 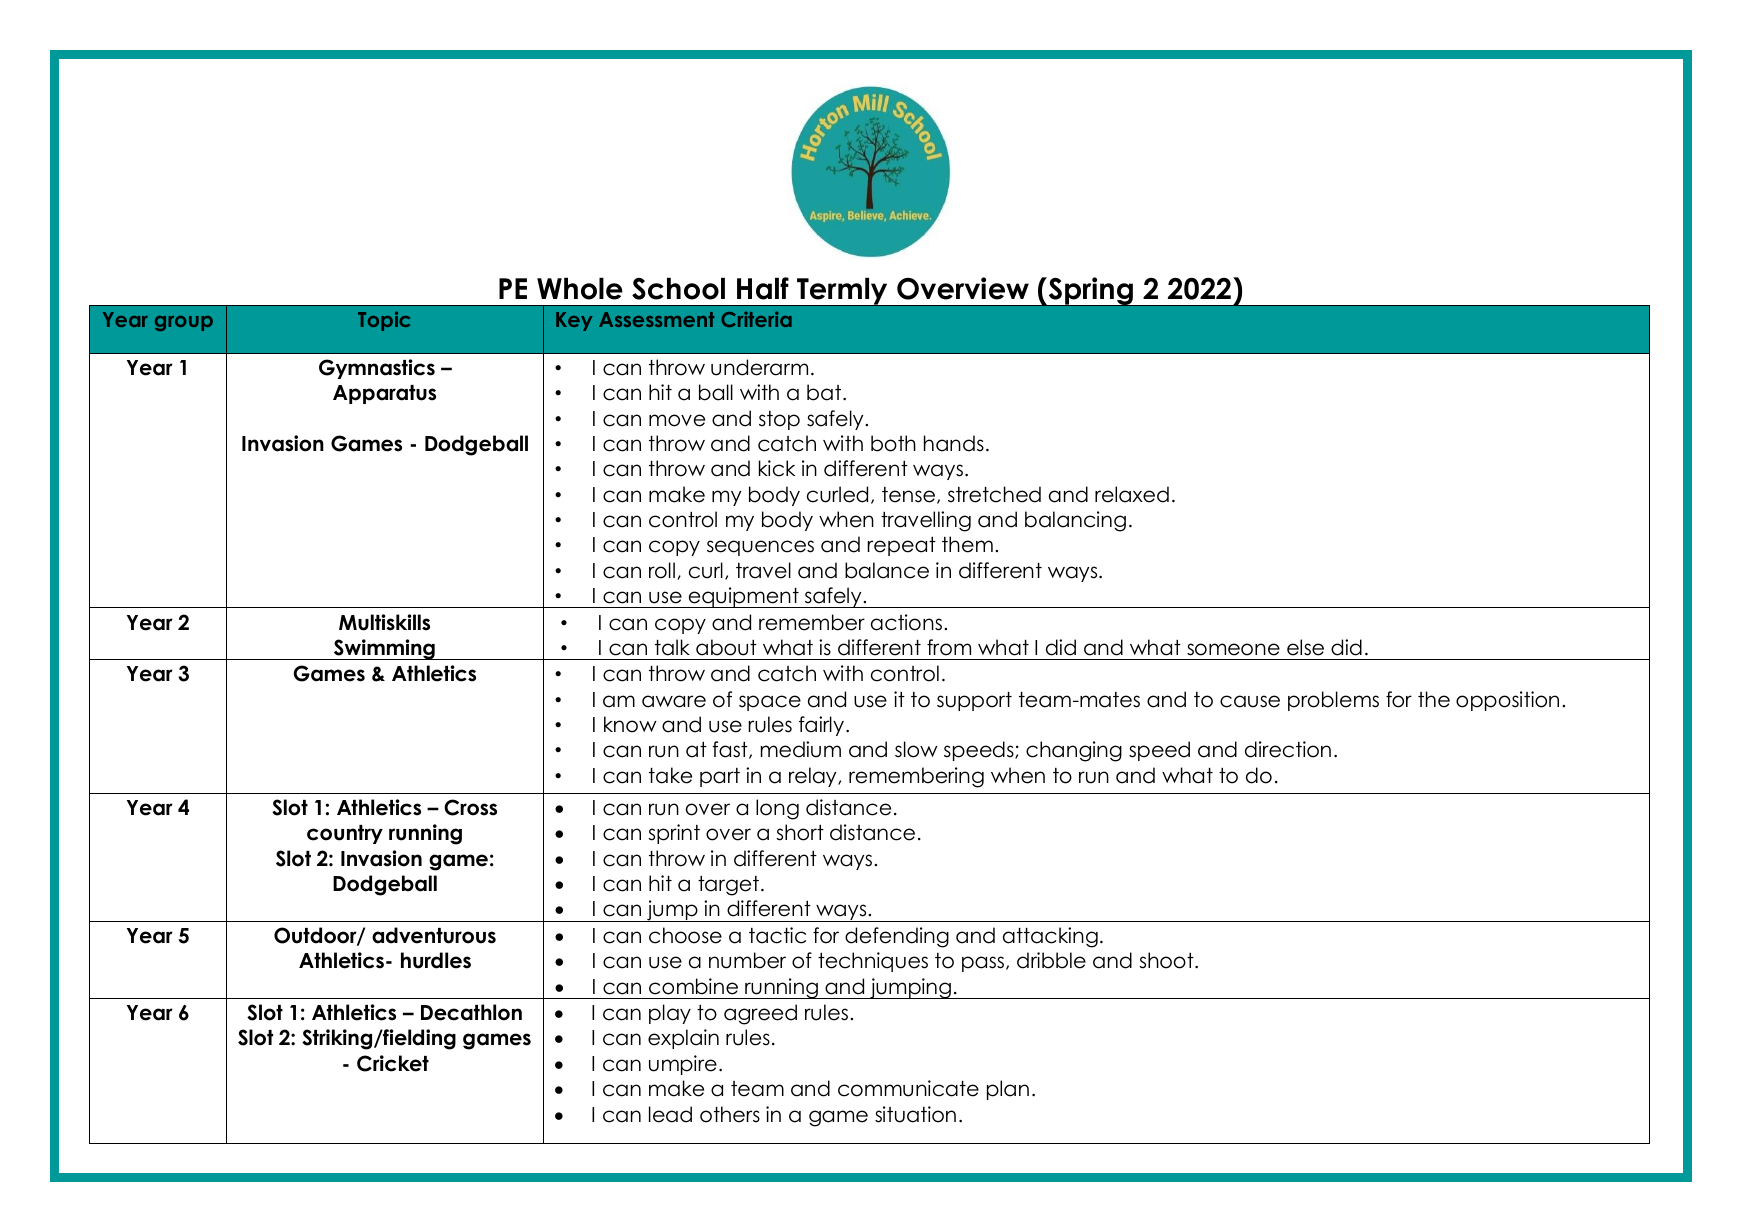 I want to click on communicate, so click(x=908, y=1088).
